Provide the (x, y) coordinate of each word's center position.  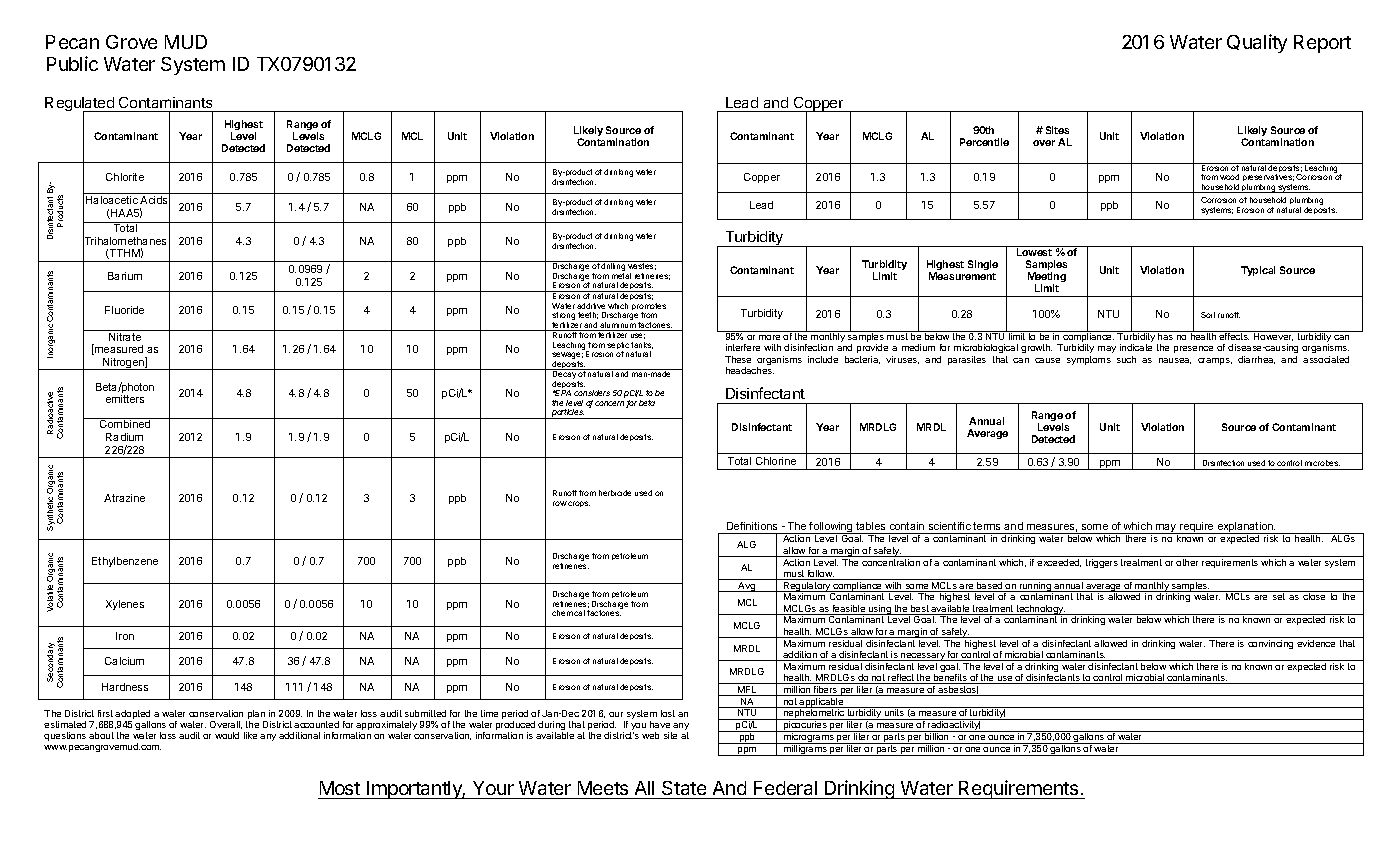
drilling (613, 267)
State (684, 788)
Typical (1258, 271)
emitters (125, 399)
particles (568, 414)
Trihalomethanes (124, 241)
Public (72, 63)
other (1187, 562)
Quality (1257, 43)
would (227, 735)
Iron (125, 636)
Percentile (984, 142)
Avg (746, 587)
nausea (1175, 361)
